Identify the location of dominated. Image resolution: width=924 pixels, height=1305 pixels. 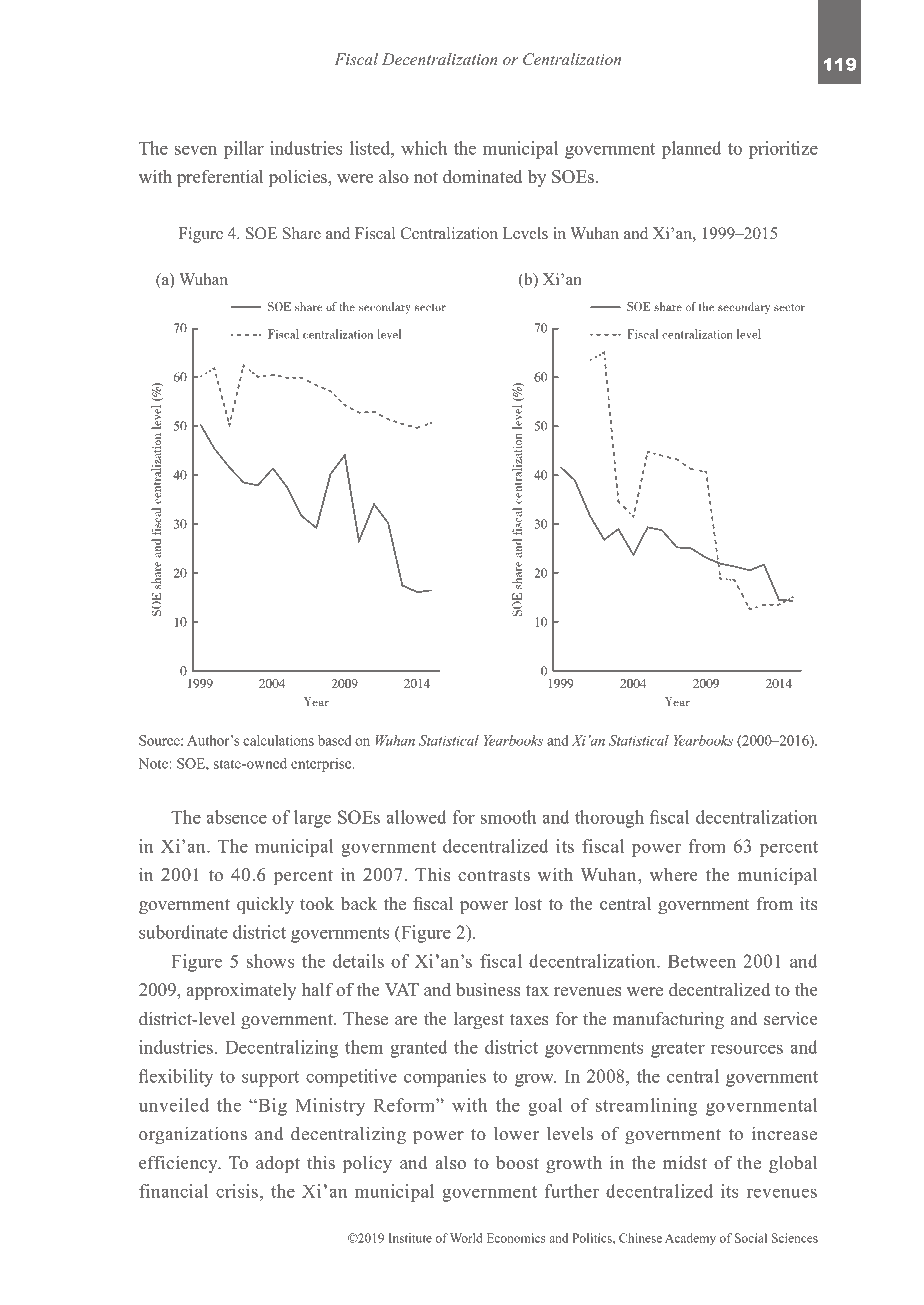
(482, 176).
